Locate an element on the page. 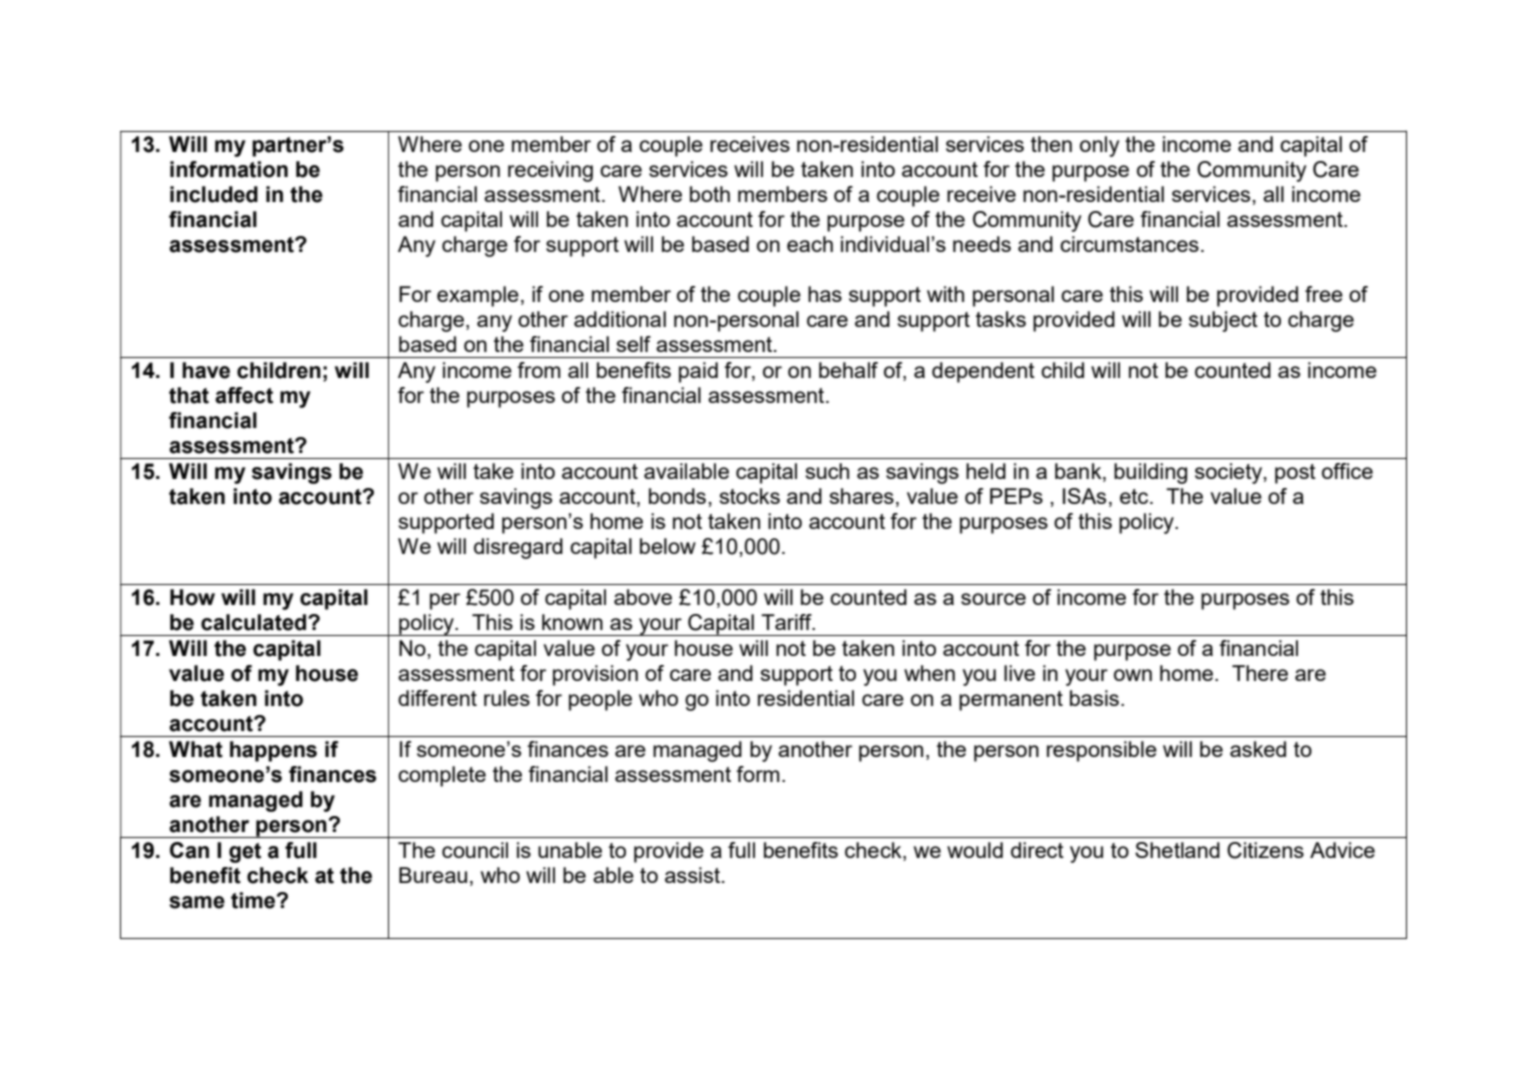 The width and height of the document is (1527, 1080). both is located at coordinates (710, 194).
